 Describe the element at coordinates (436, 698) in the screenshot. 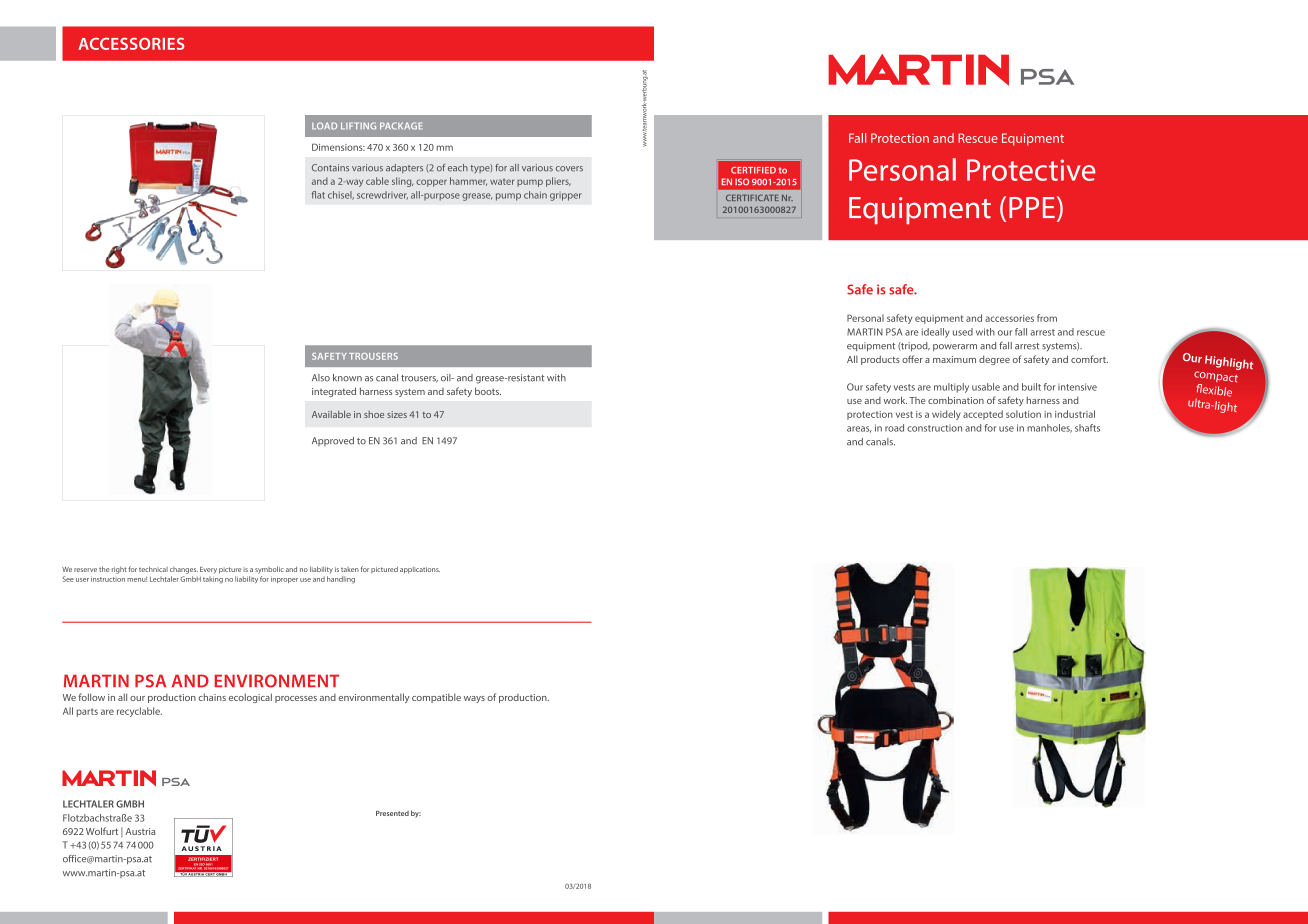

I see `compatible` at that location.
